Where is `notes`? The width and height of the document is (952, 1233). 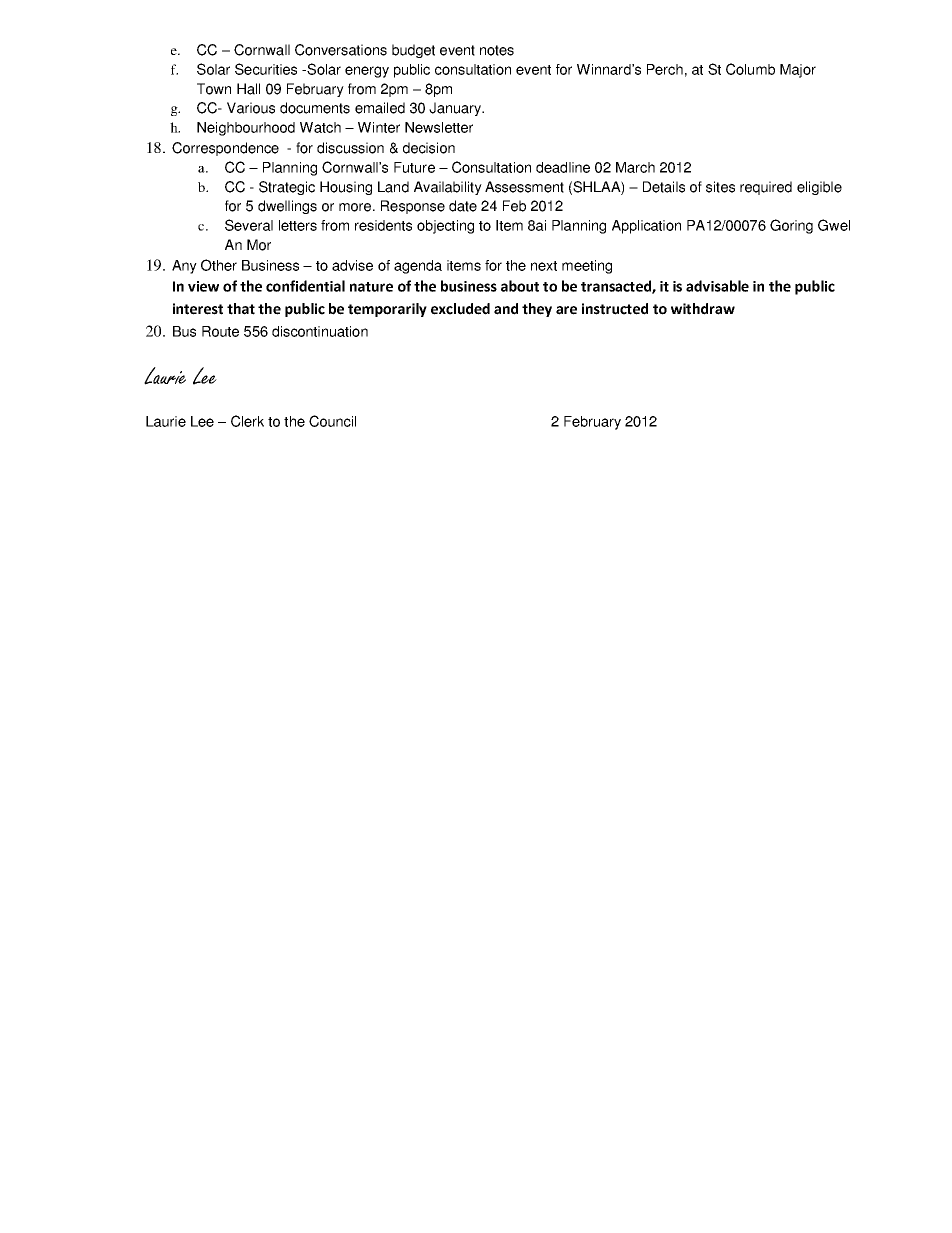
notes is located at coordinates (497, 50).
